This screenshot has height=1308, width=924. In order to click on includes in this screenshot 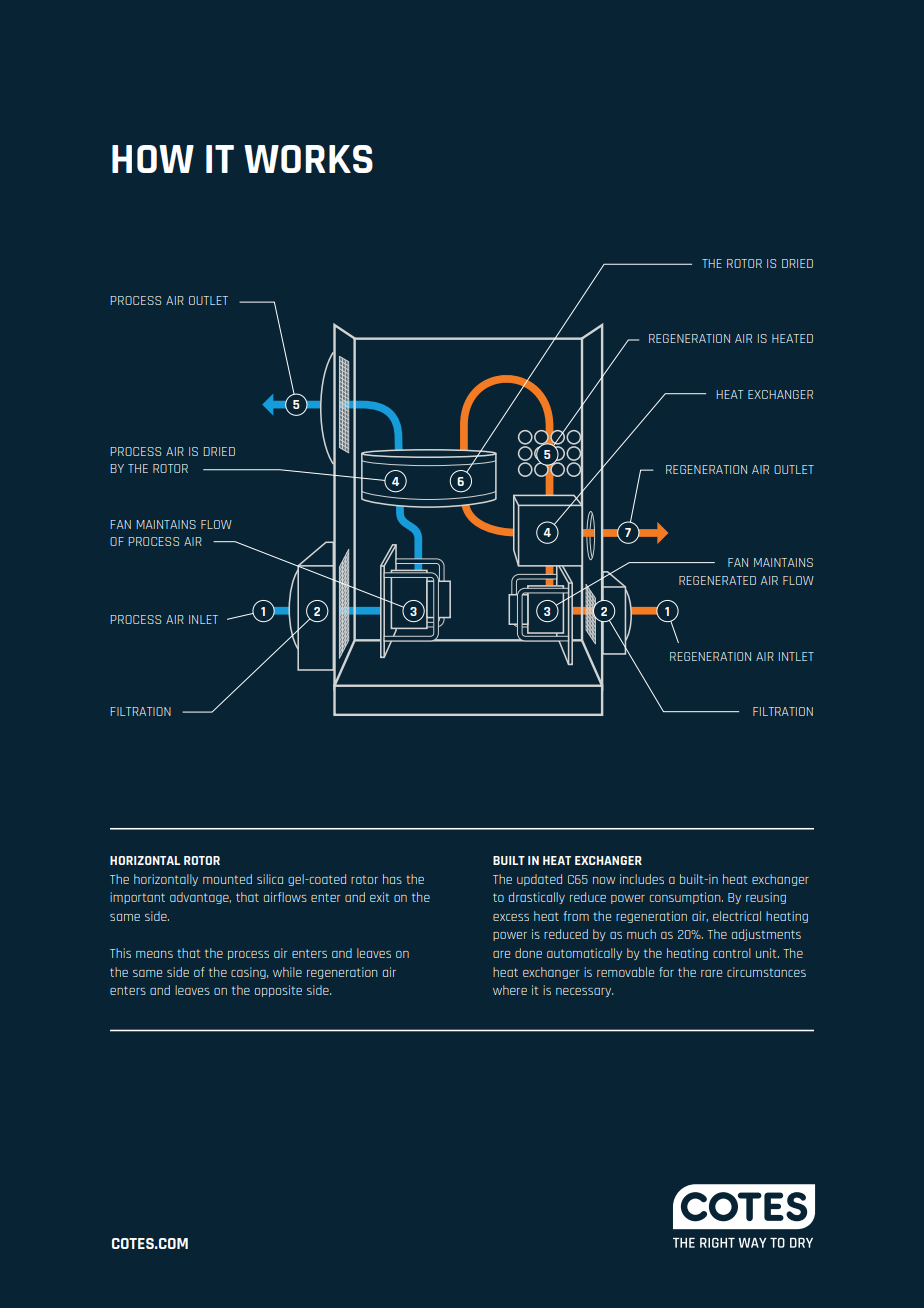, I will do `click(642, 879)`.
